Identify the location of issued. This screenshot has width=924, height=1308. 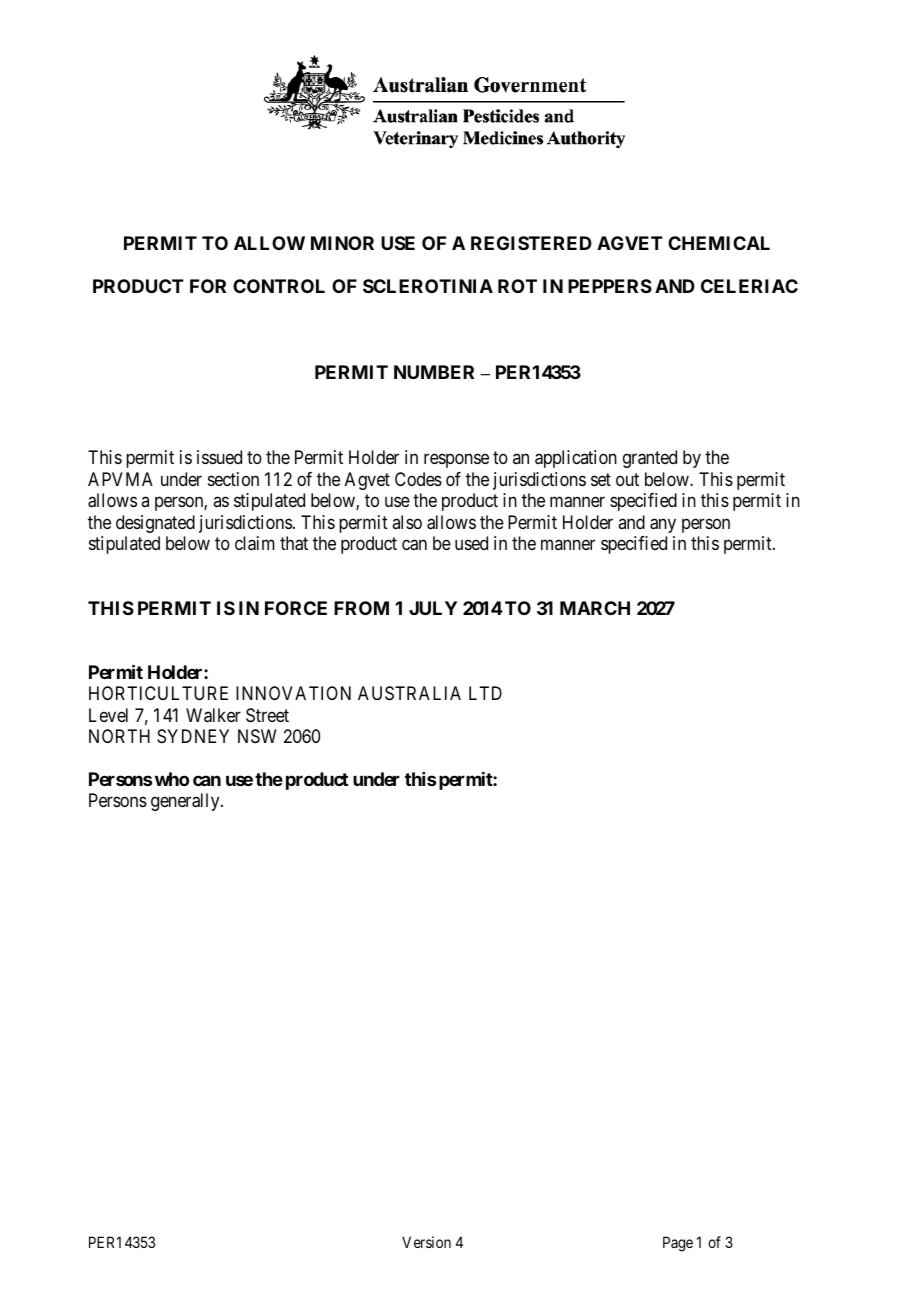
(219, 457).
